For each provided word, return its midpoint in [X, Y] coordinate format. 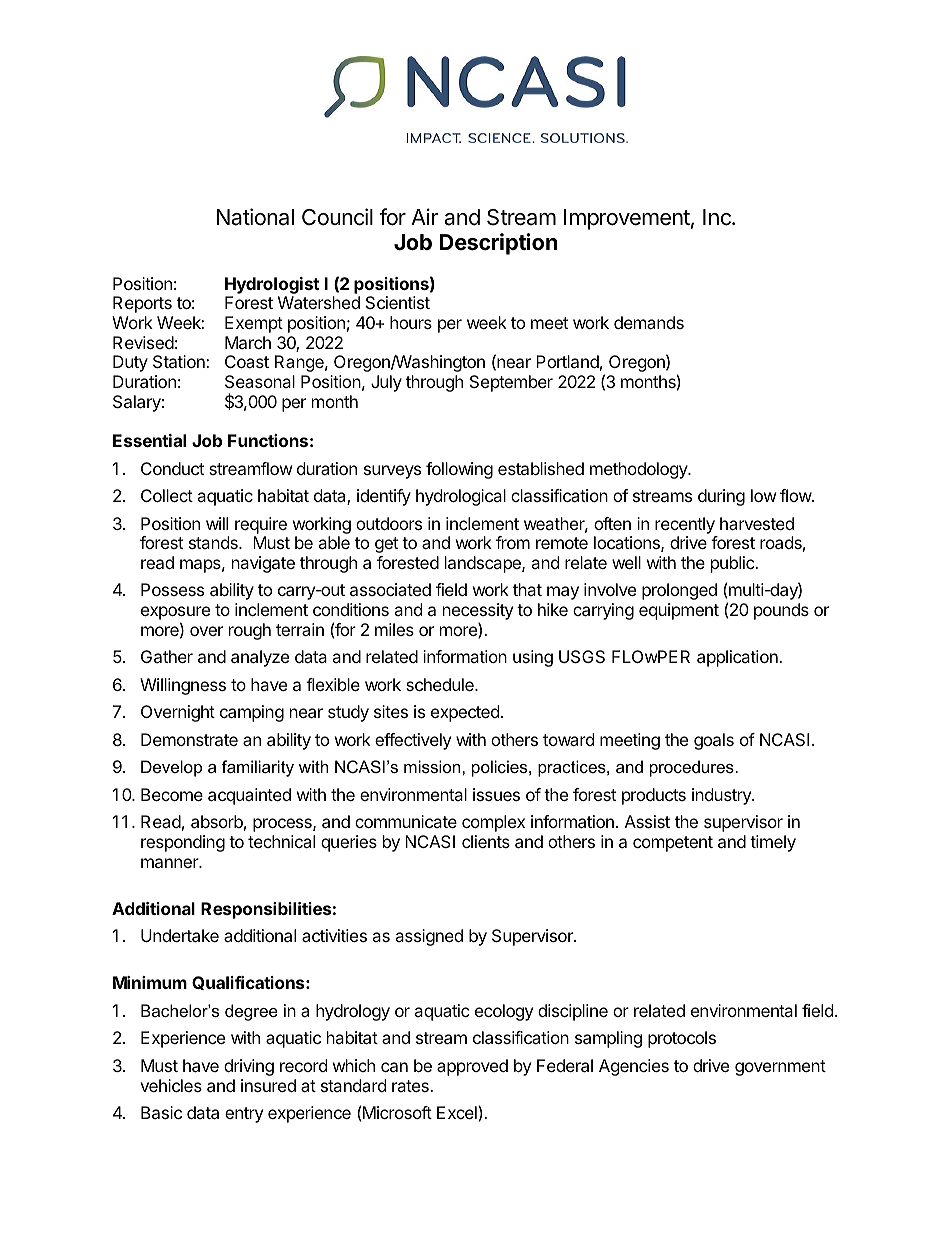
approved [472, 1067]
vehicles [171, 1085]
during [721, 497]
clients [486, 841]
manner [171, 863]
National [255, 217]
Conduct [172, 468]
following [459, 470]
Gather [167, 656]
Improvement [627, 219]
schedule [441, 684]
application [738, 658]
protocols [682, 1039]
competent [673, 844]
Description [499, 244]
